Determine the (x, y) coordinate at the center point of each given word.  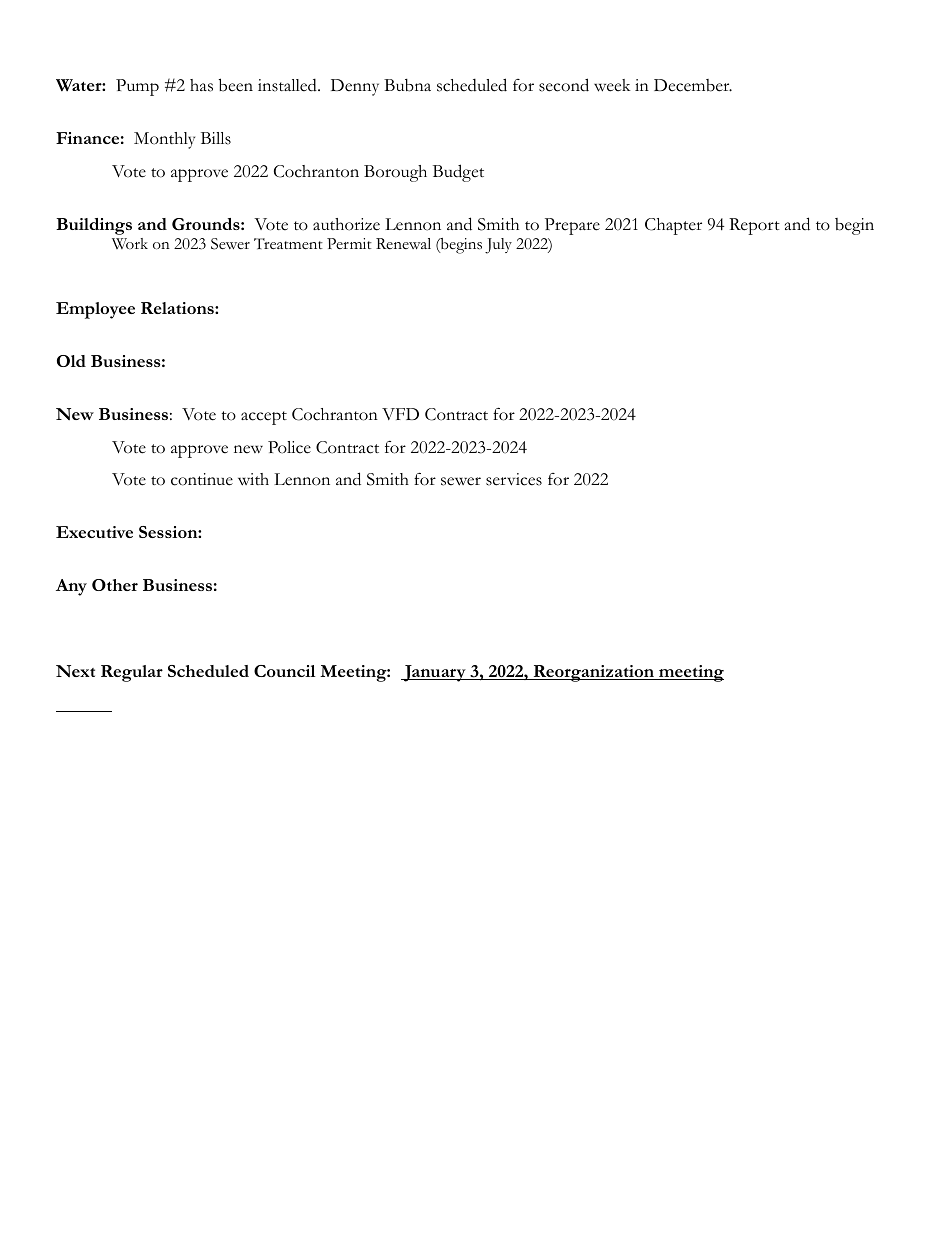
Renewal (403, 243)
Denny (355, 87)
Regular (132, 673)
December (693, 85)
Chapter (673, 226)
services (514, 479)
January (435, 673)
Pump (137, 87)
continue (202, 479)
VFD (400, 414)
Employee (95, 310)
